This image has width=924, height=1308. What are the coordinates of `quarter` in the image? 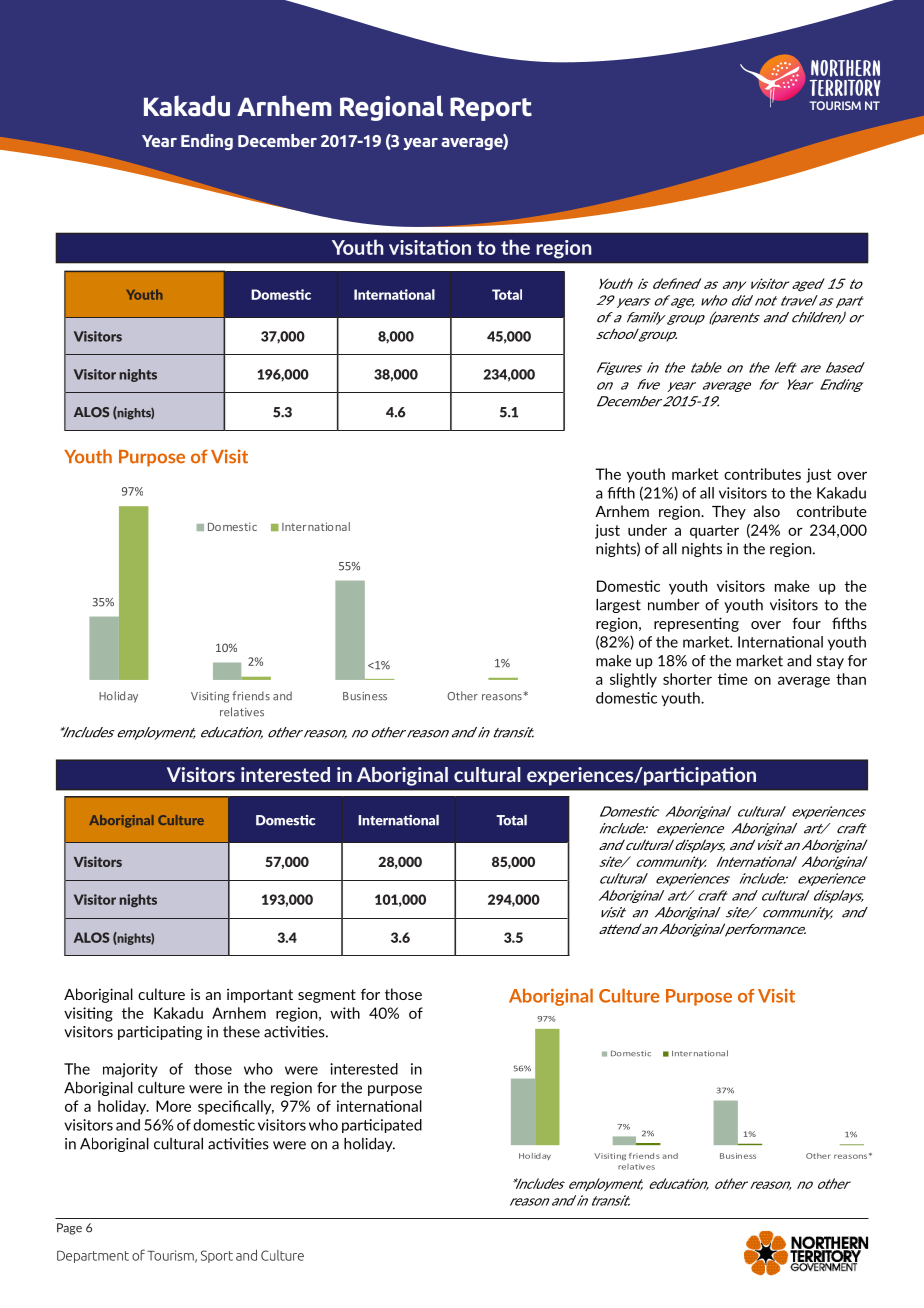 It's located at (714, 532).
